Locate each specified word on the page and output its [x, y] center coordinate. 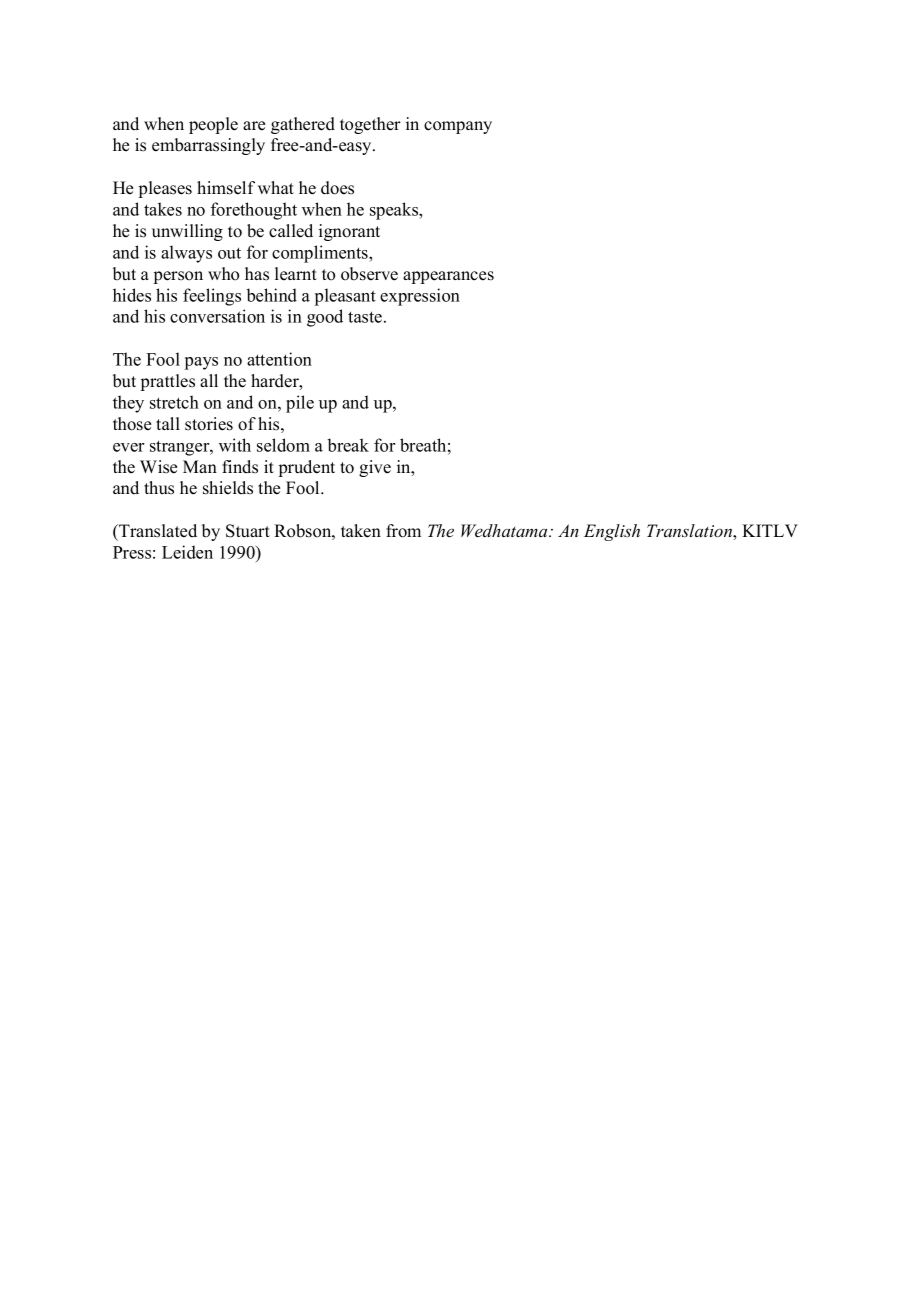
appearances [448, 277]
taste [366, 317]
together [370, 125]
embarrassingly [208, 146]
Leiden [187, 552]
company [458, 127]
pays [201, 363]
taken [361, 531]
